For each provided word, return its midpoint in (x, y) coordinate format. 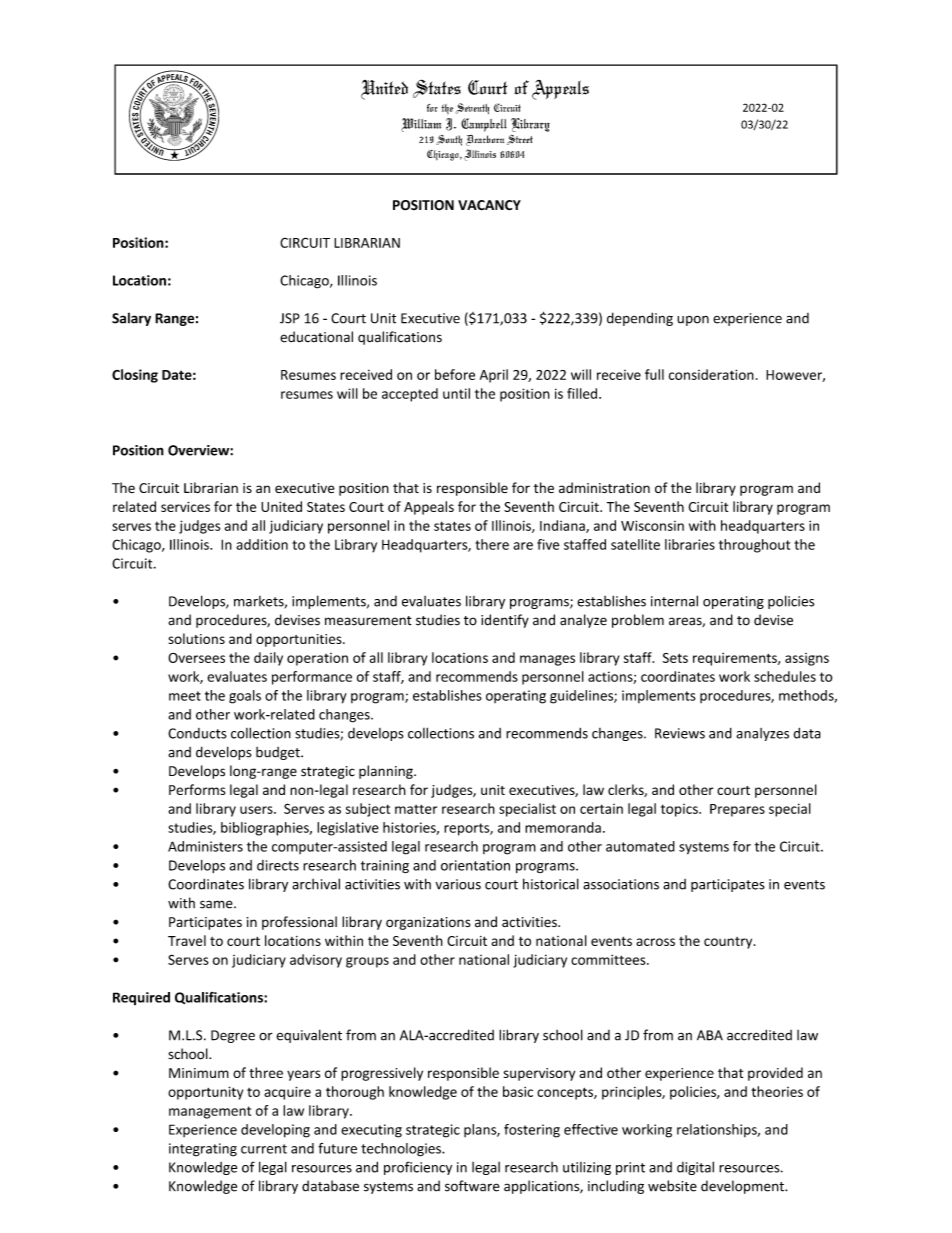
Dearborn (485, 140)
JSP (290, 318)
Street (520, 140)
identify (505, 621)
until (456, 393)
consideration (711, 374)
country (729, 943)
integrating (203, 1150)
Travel (187, 940)
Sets (675, 658)
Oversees (196, 658)
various (458, 884)
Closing (135, 376)
